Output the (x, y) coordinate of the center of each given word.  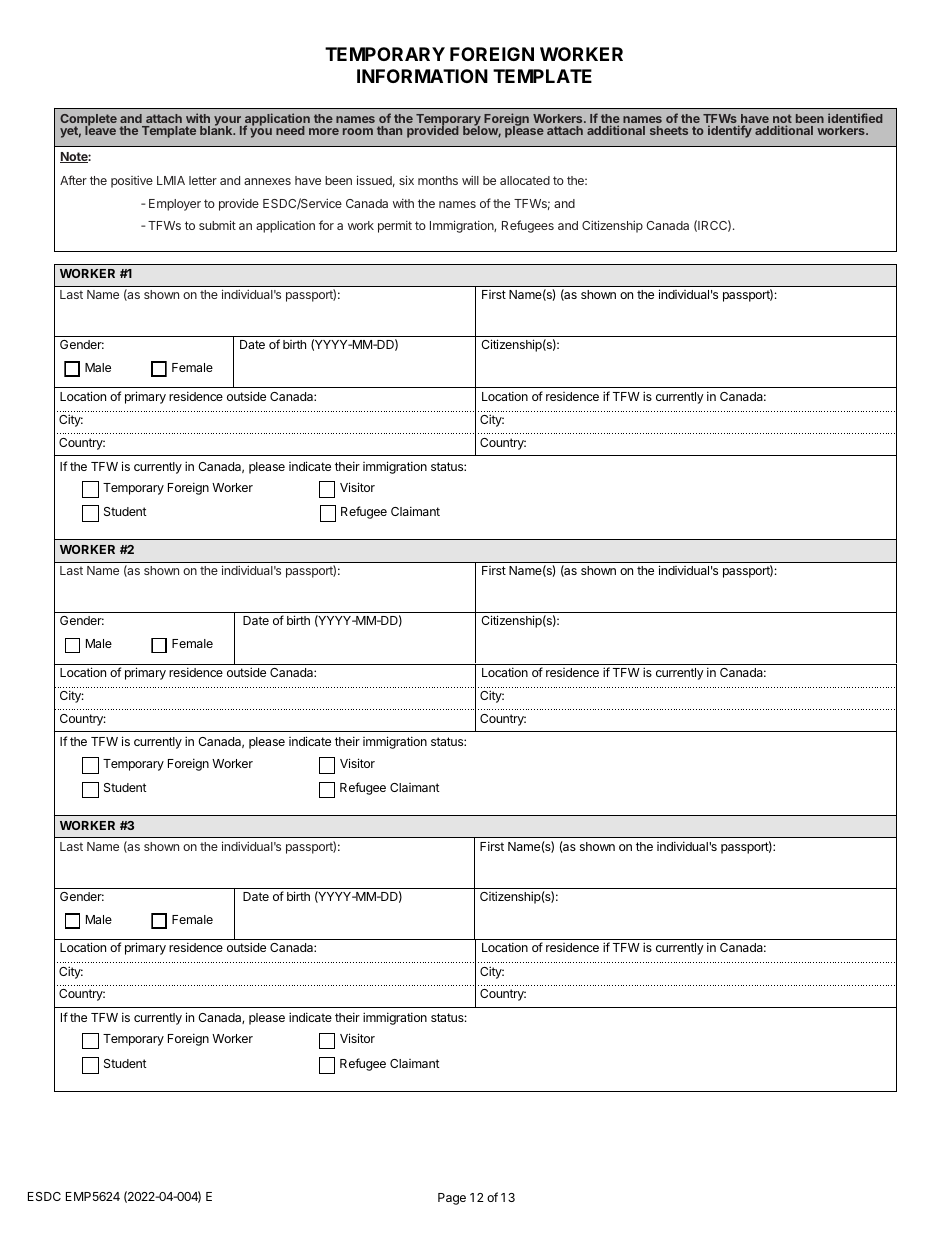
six (406, 180)
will (470, 180)
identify (730, 131)
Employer (175, 205)
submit (217, 225)
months (438, 180)
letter (203, 180)
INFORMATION (422, 76)
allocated (525, 180)
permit (395, 227)
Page (452, 1199)
